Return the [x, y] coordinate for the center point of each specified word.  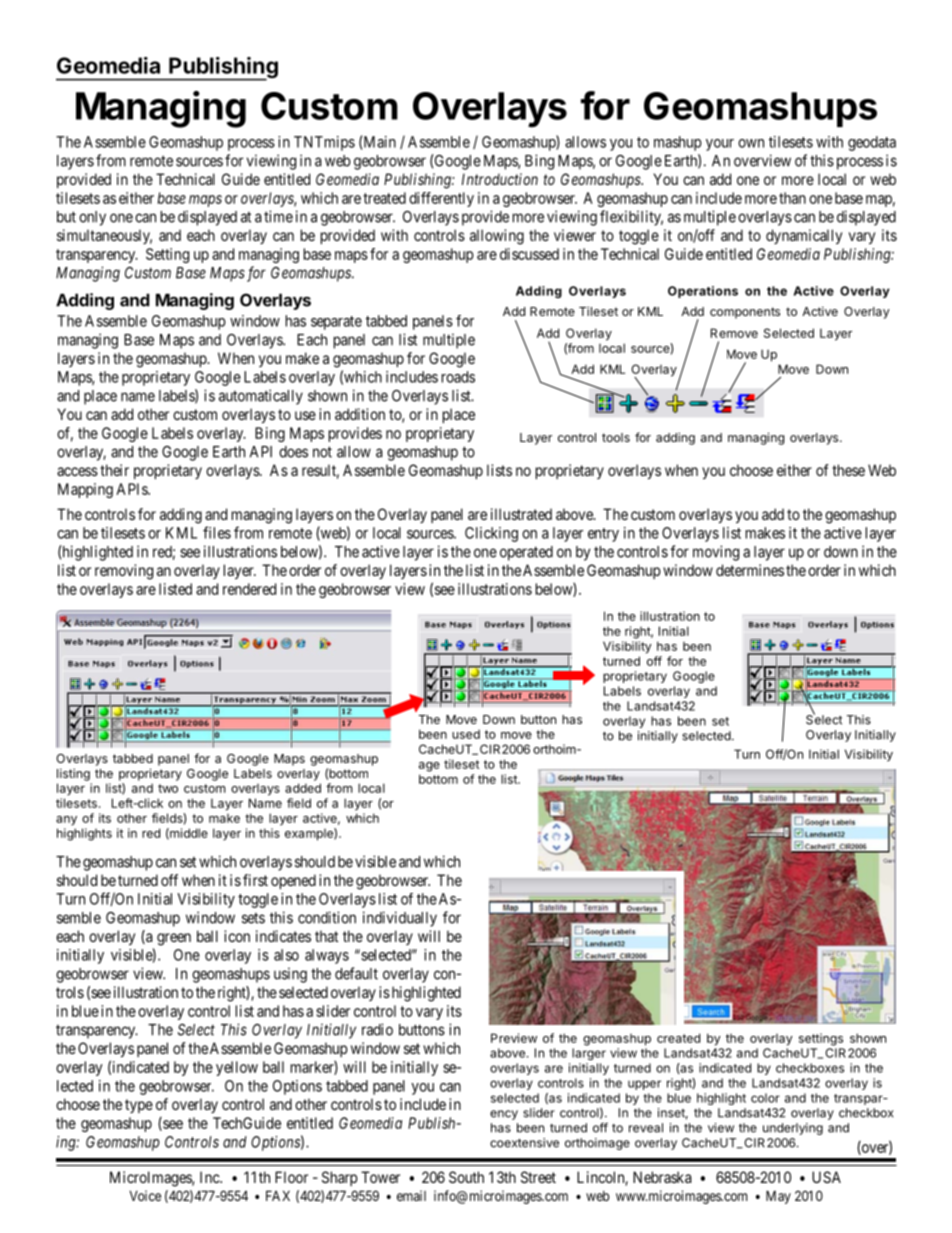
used [466, 734]
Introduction [500, 179]
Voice [145, 1195]
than [792, 198]
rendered [249, 589]
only [92, 218]
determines [750, 570]
